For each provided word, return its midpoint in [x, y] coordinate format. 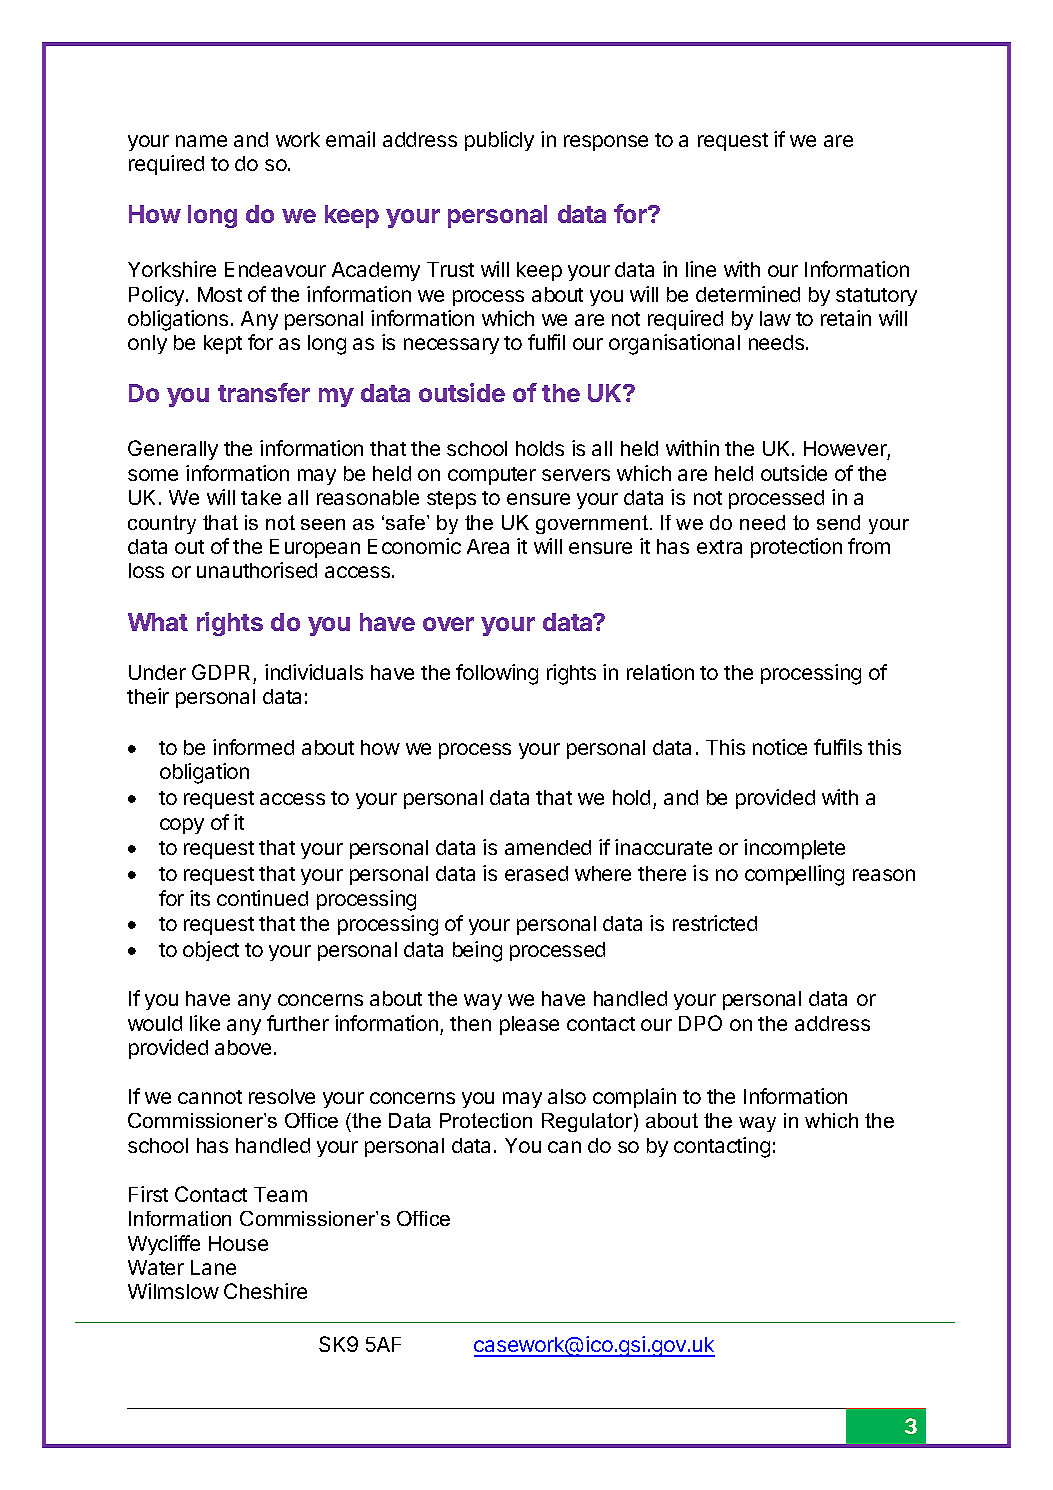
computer [492, 476]
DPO [700, 1023]
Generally [173, 450]
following [497, 674]
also [567, 1096]
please [529, 1025]
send [838, 522]
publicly [499, 141]
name [201, 141]
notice [780, 747]
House [238, 1243]
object [211, 951]
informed [253, 747]
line [701, 269]
